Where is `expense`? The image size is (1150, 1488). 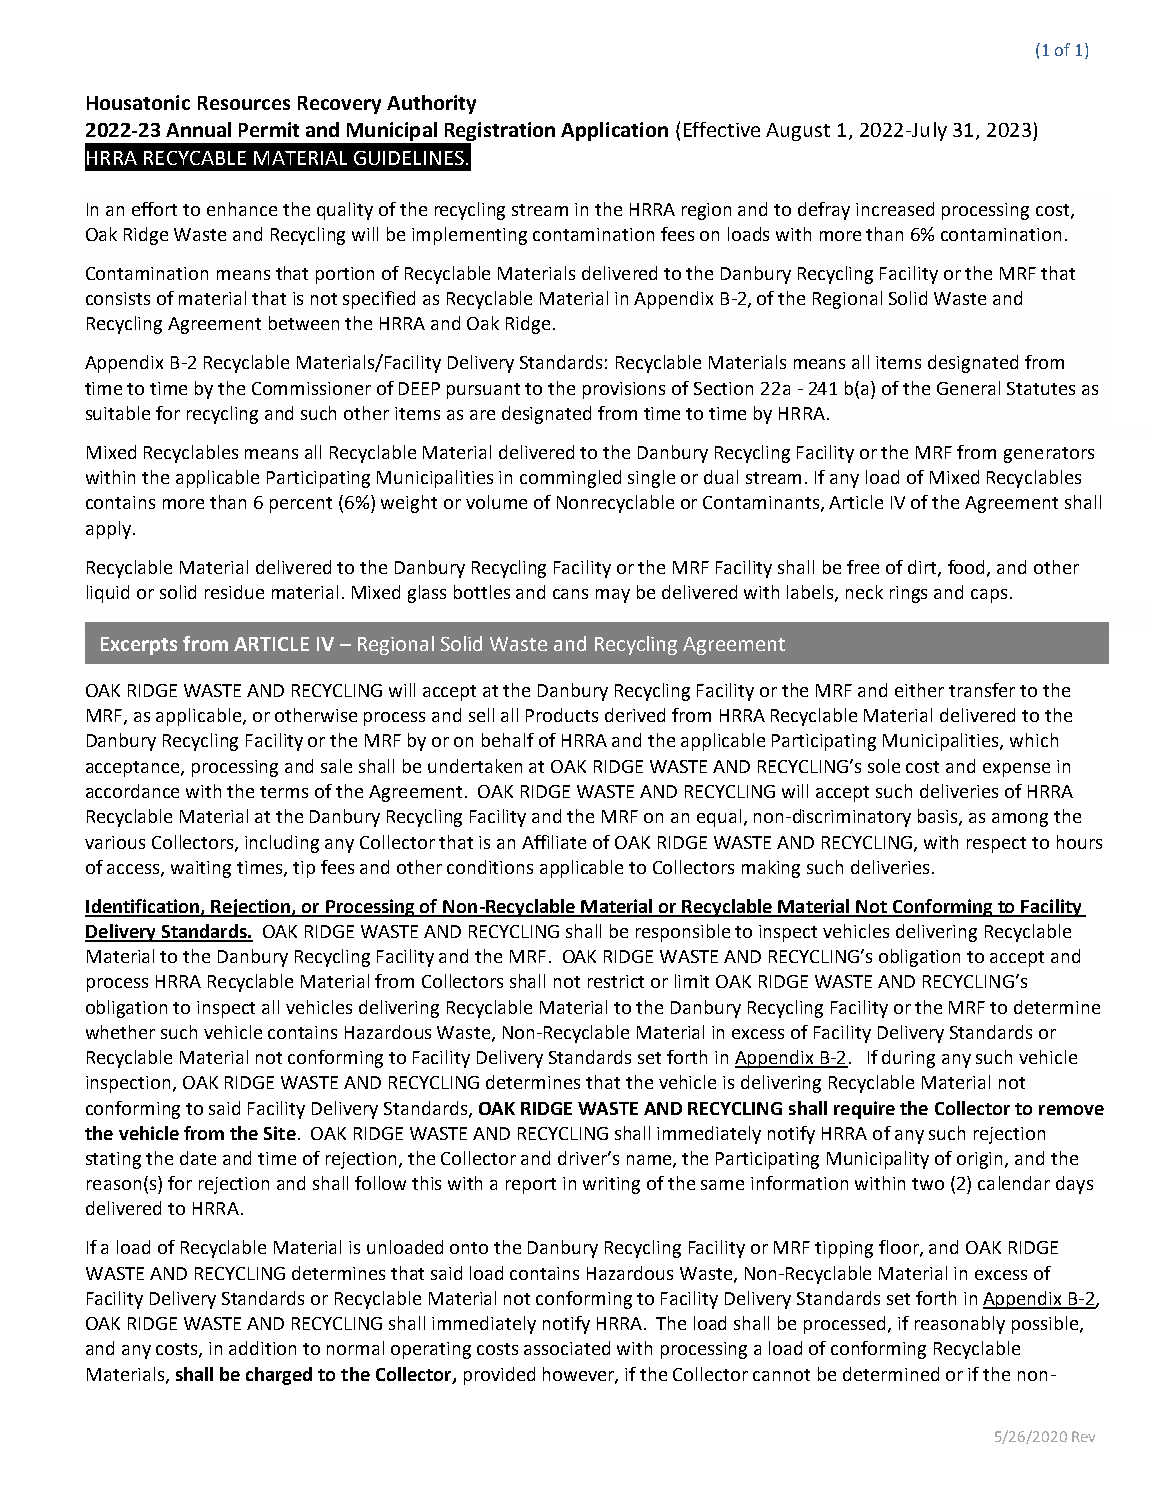
expense is located at coordinates (1016, 770).
